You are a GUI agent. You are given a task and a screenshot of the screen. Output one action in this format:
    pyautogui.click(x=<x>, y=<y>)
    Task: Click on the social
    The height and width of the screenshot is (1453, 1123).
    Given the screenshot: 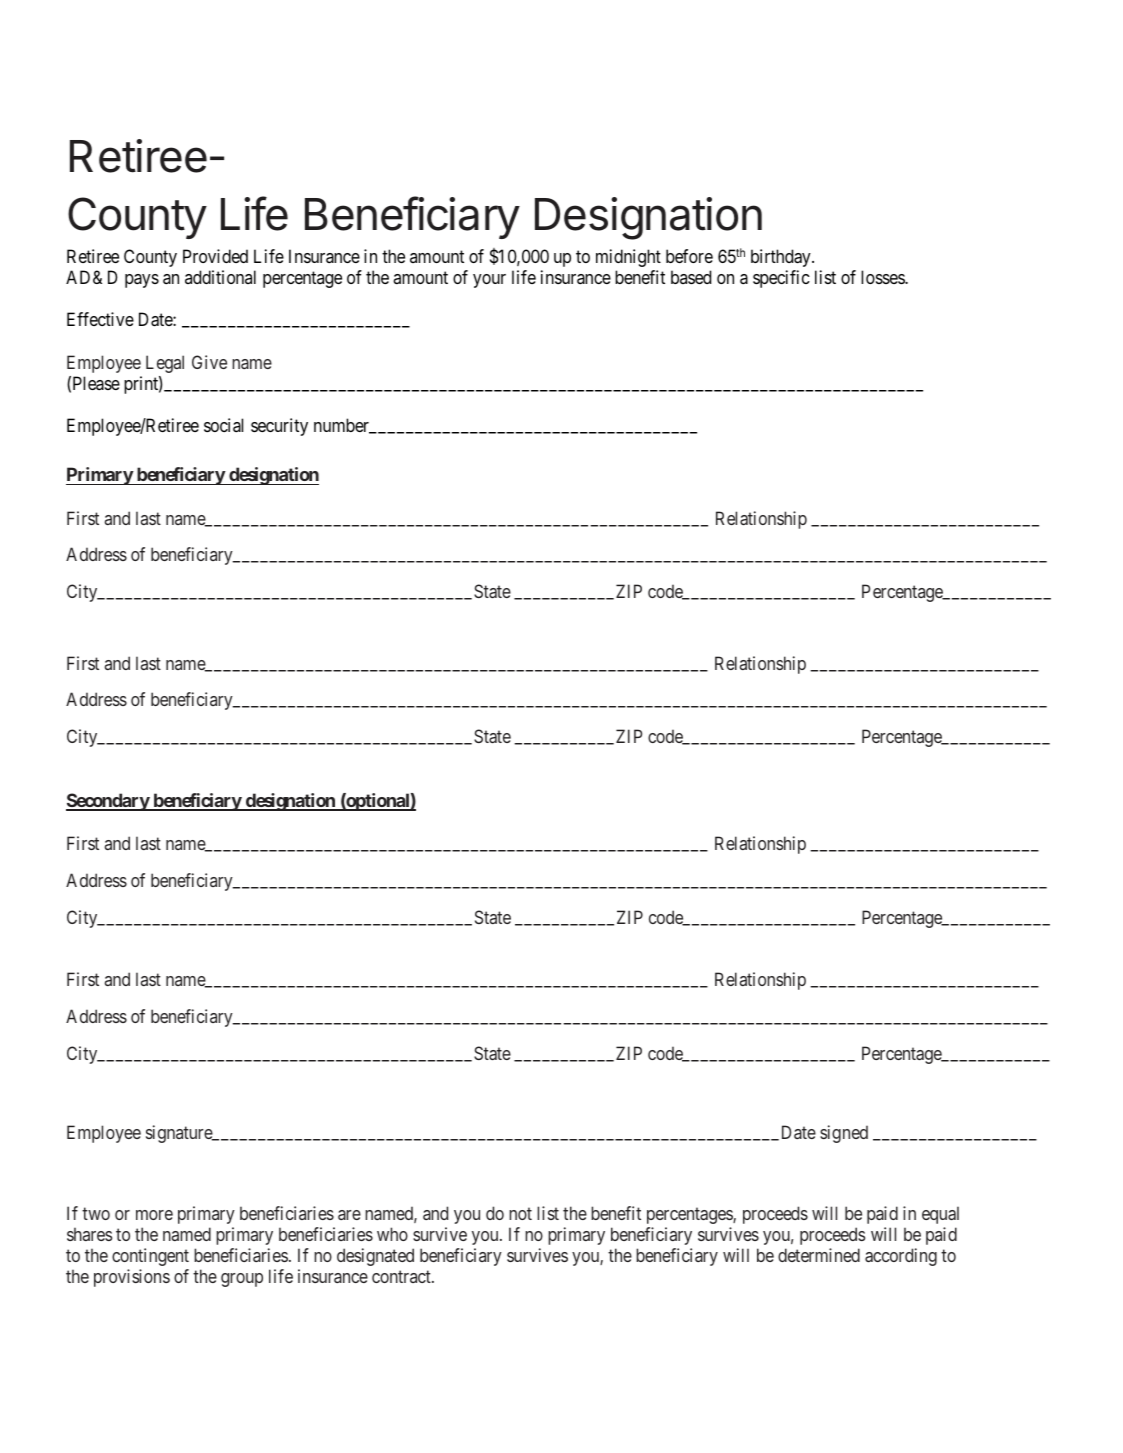 What is the action you would take?
    pyautogui.click(x=223, y=425)
